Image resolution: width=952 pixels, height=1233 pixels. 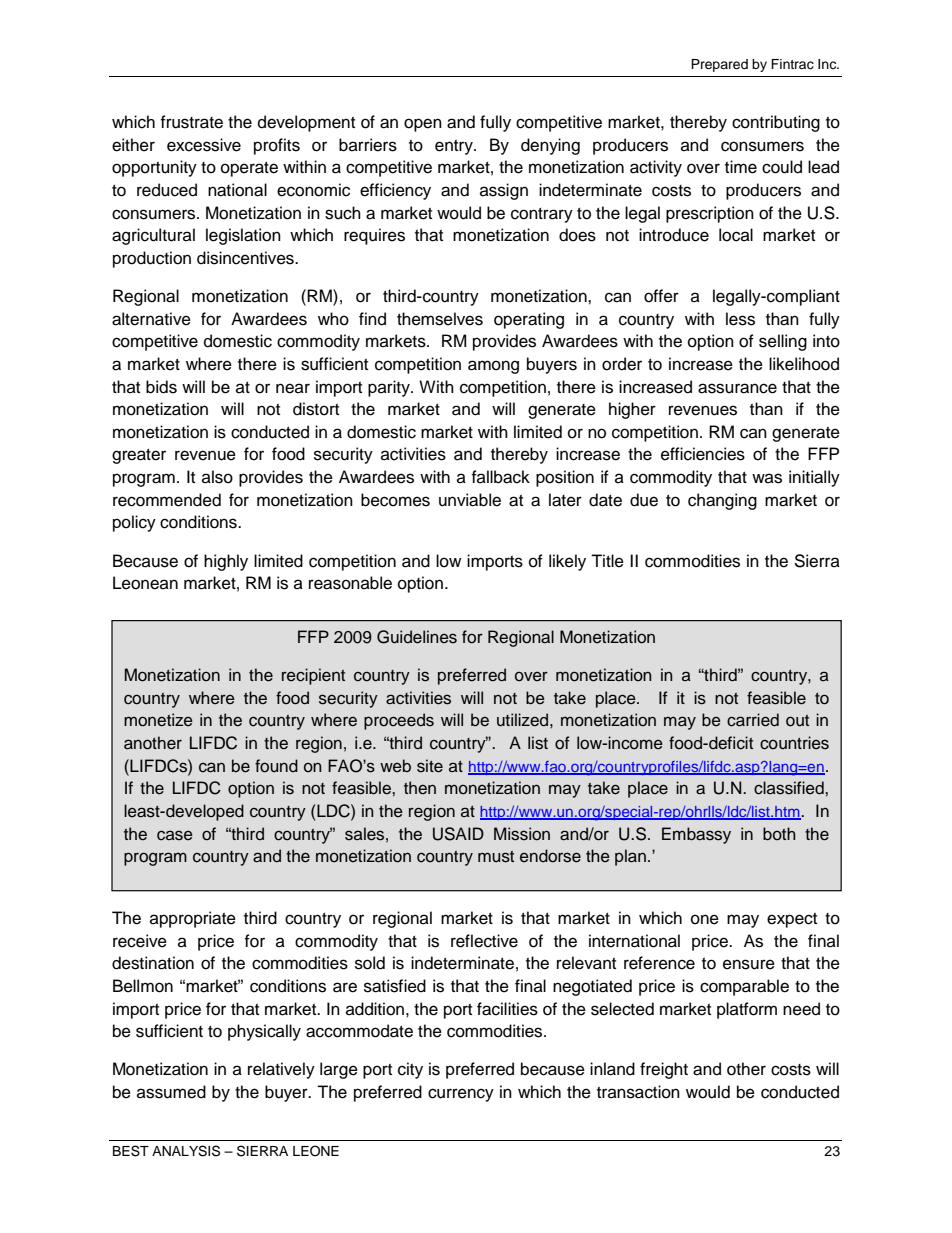 What do you see at coordinates (776, 123) in the image?
I see `contributing` at bounding box center [776, 123].
